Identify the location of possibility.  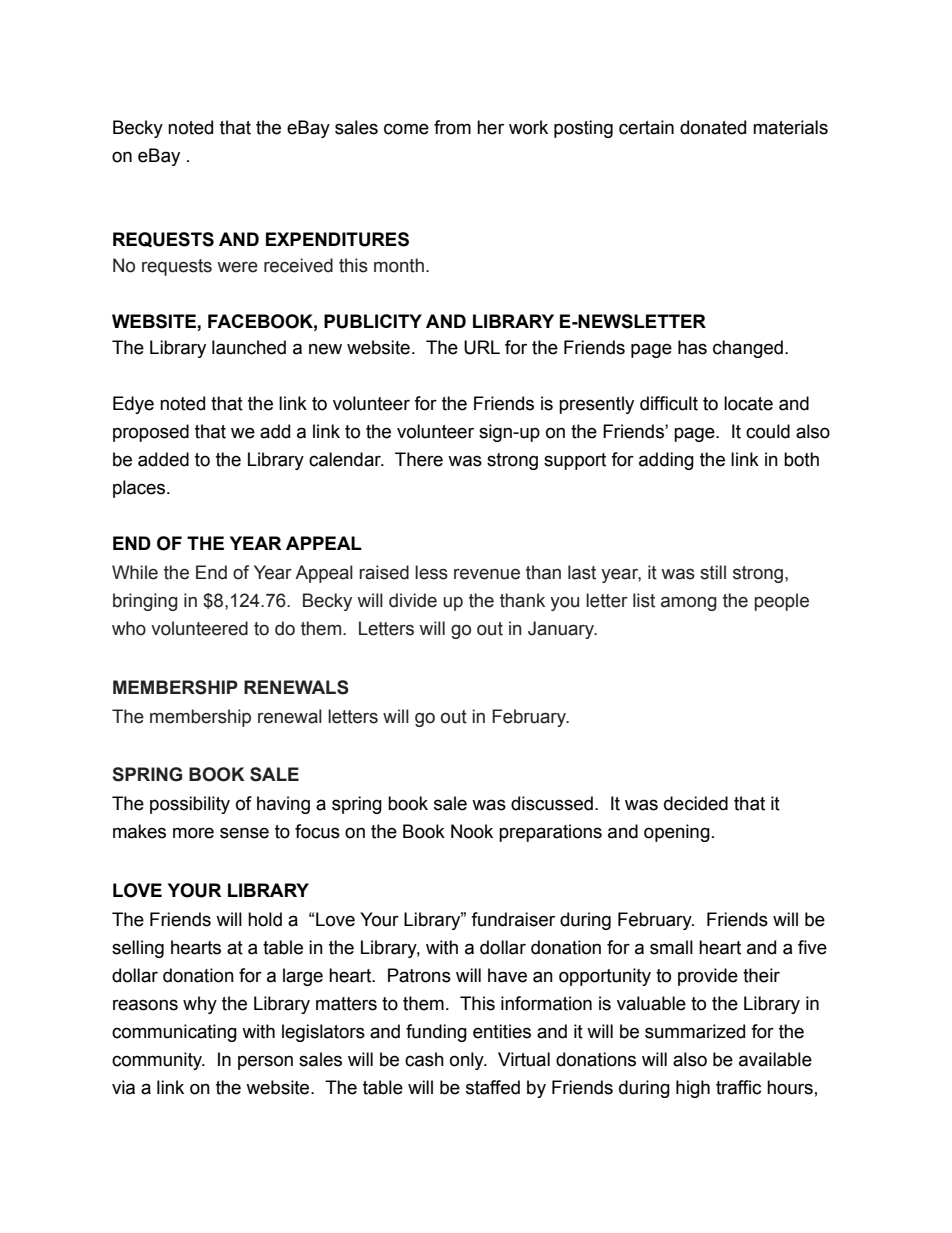
(190, 805).
